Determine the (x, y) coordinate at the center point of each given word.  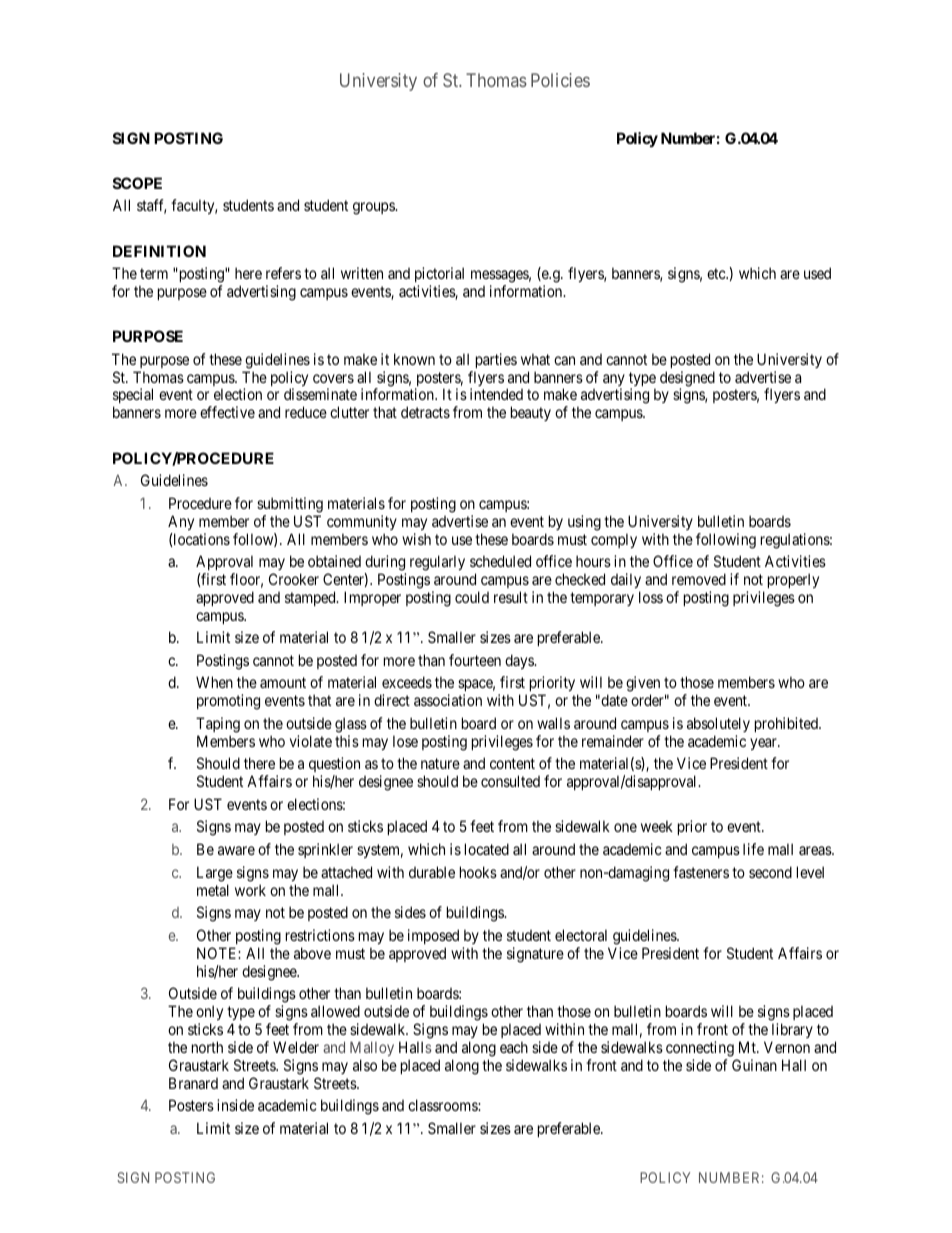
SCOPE (137, 183)
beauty (531, 413)
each (514, 1047)
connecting (700, 1049)
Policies (560, 80)
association (448, 700)
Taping (218, 725)
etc (717, 273)
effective (227, 412)
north (207, 1047)
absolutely (718, 724)
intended (496, 394)
